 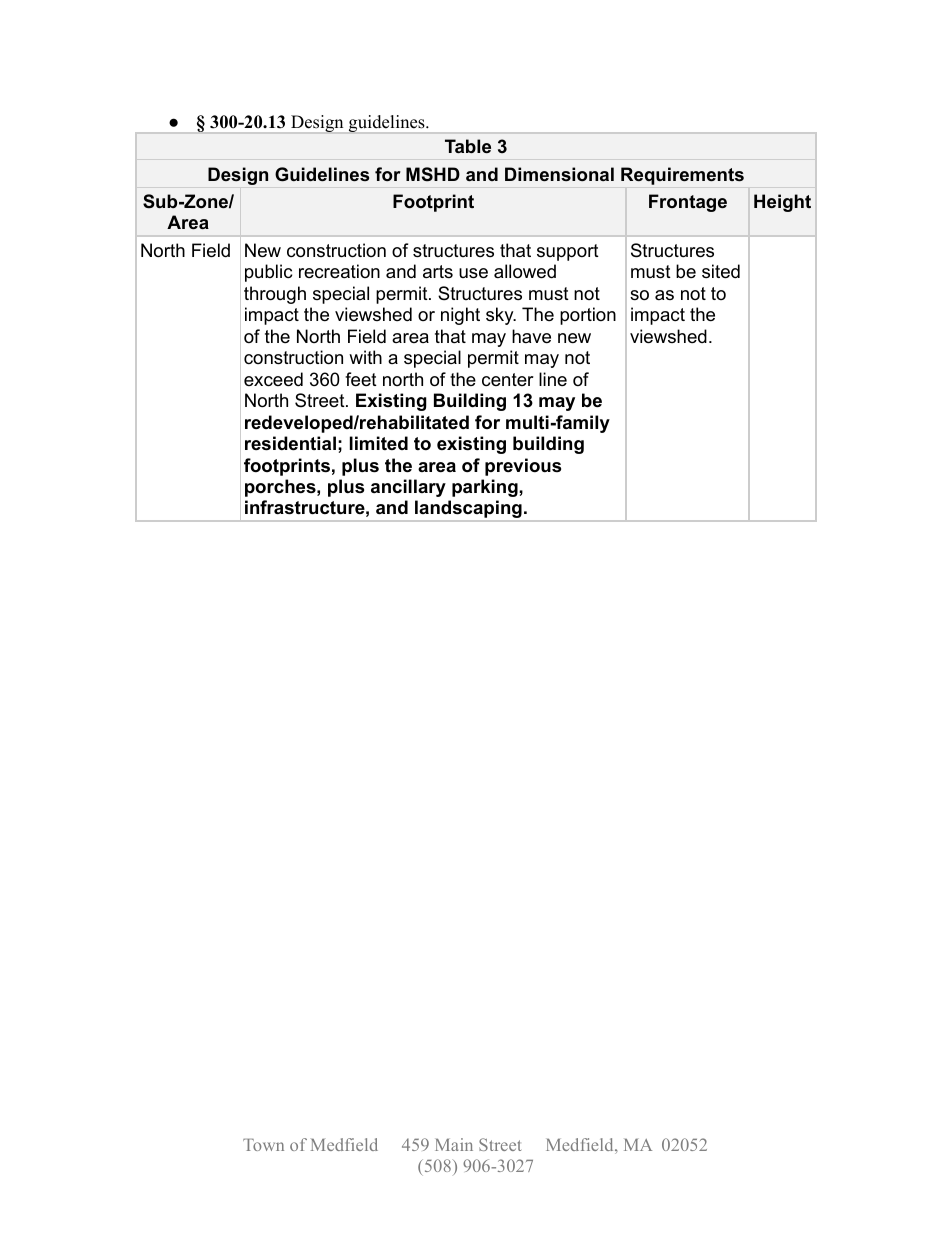 What do you see at coordinates (682, 176) in the screenshot?
I see `Requirements` at bounding box center [682, 176].
